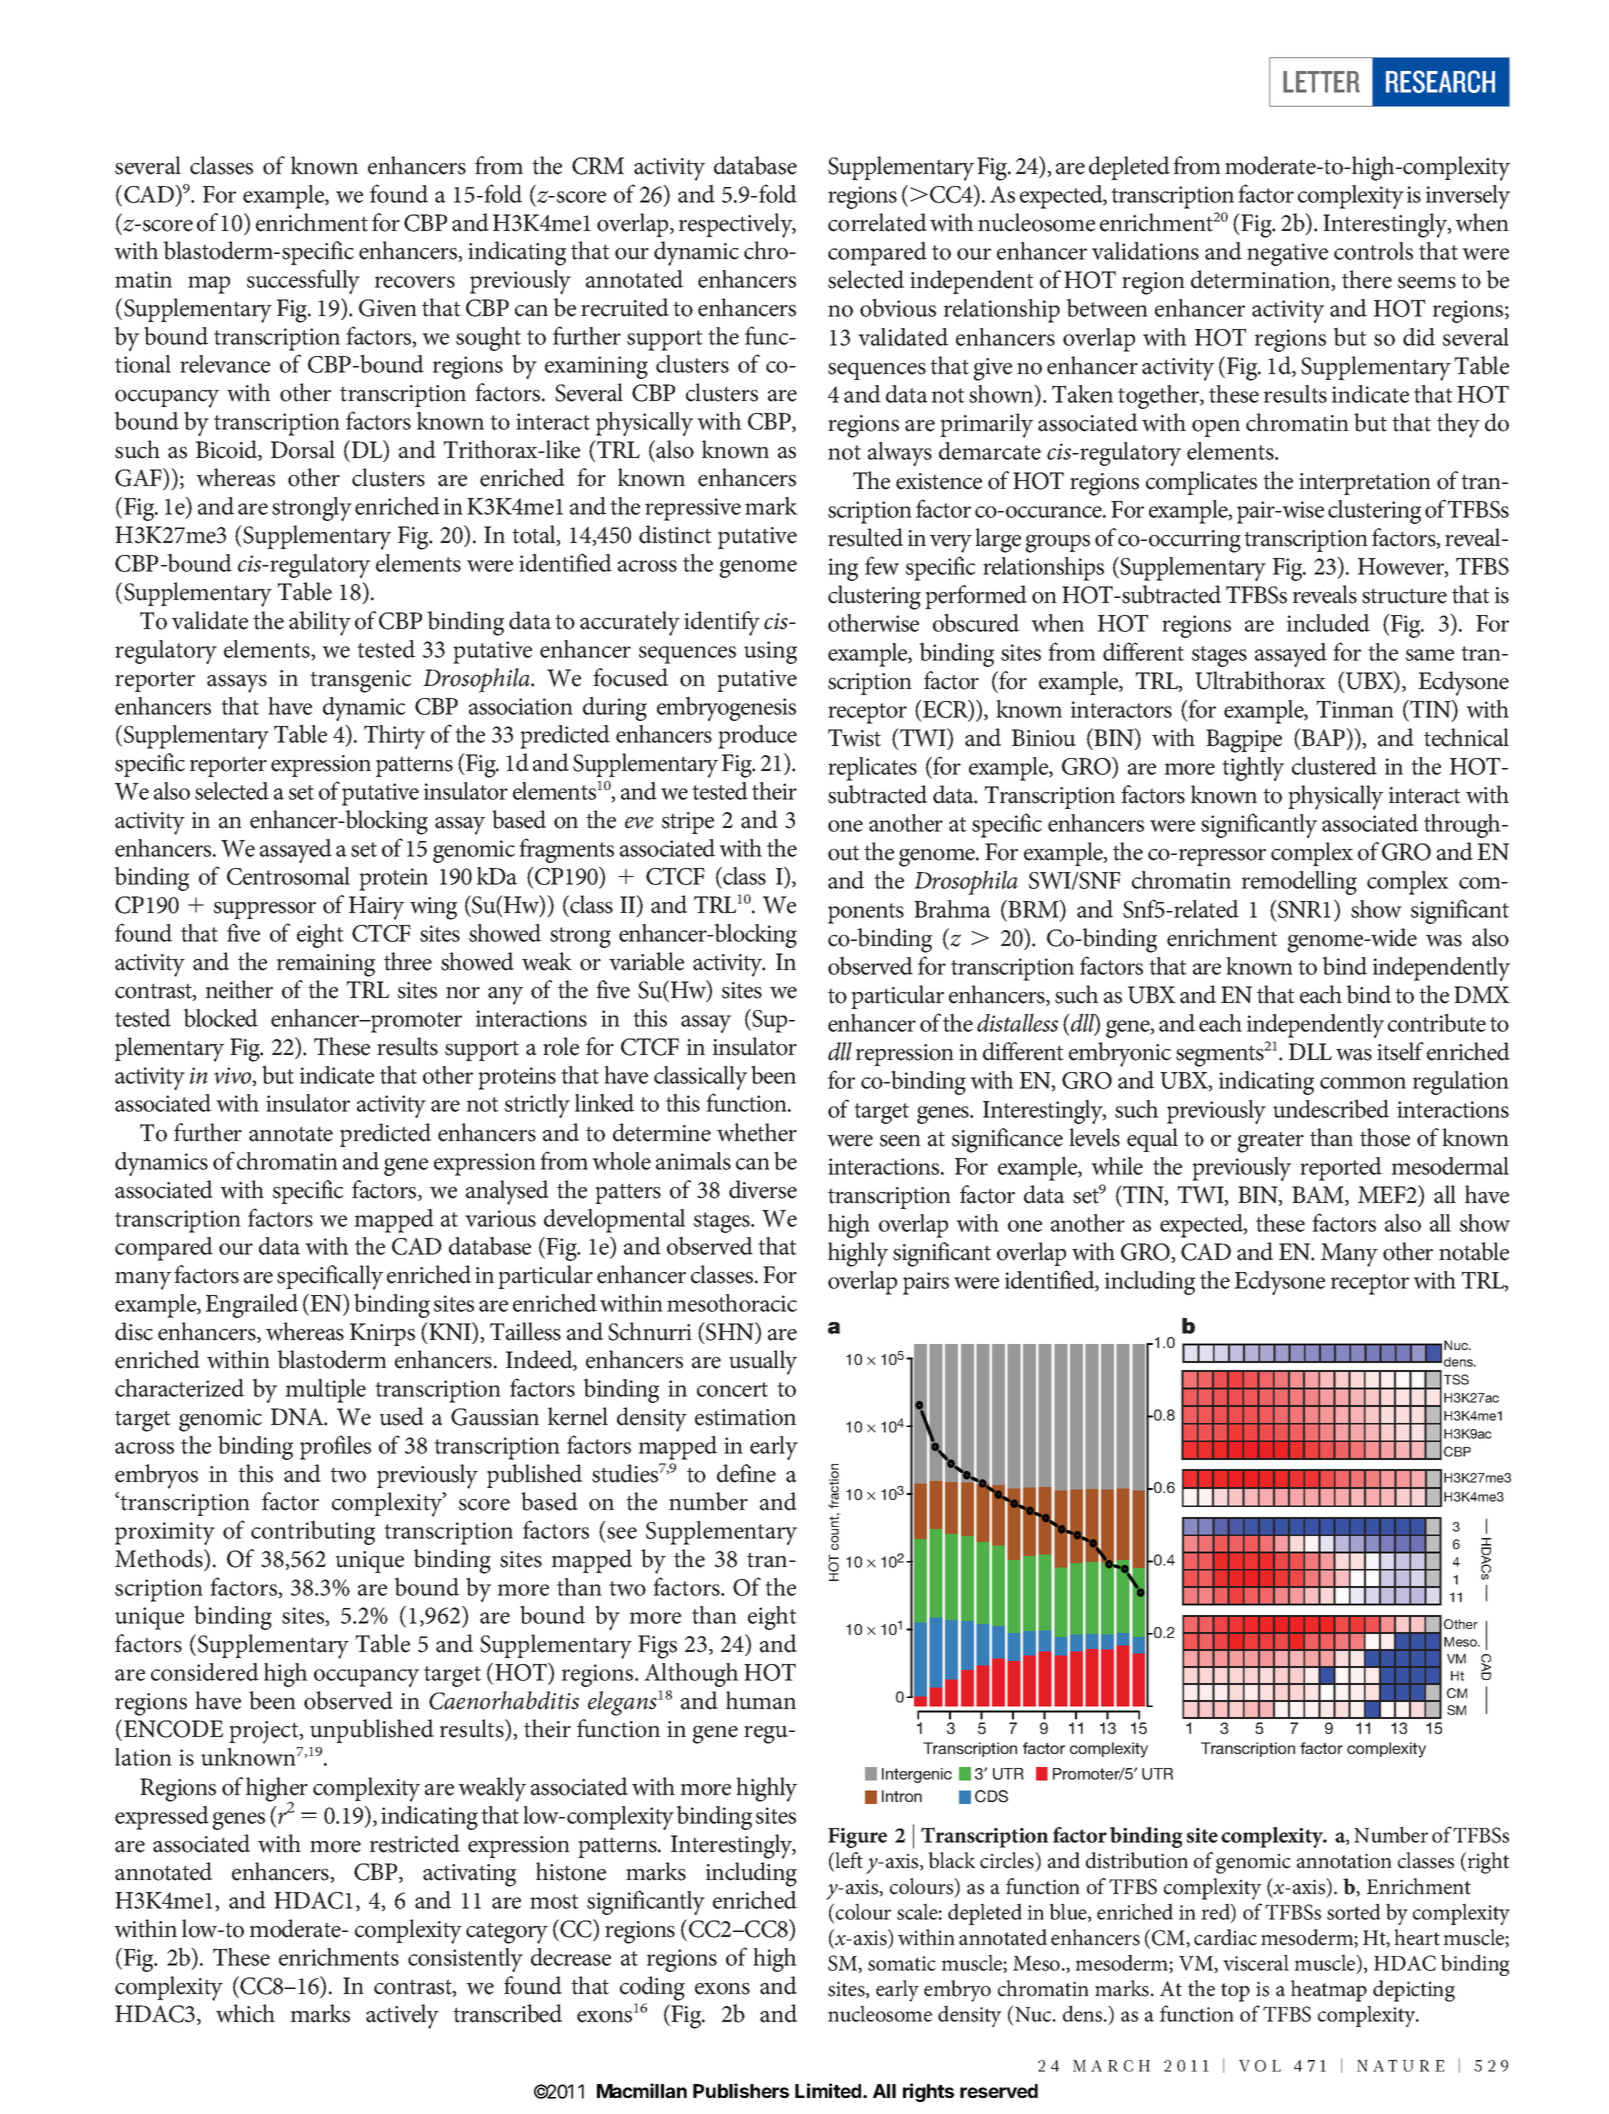 This screenshot has height=2114, width=1609. Describe the element at coordinates (245, 2013) in the screenshot. I see `which` at that location.
